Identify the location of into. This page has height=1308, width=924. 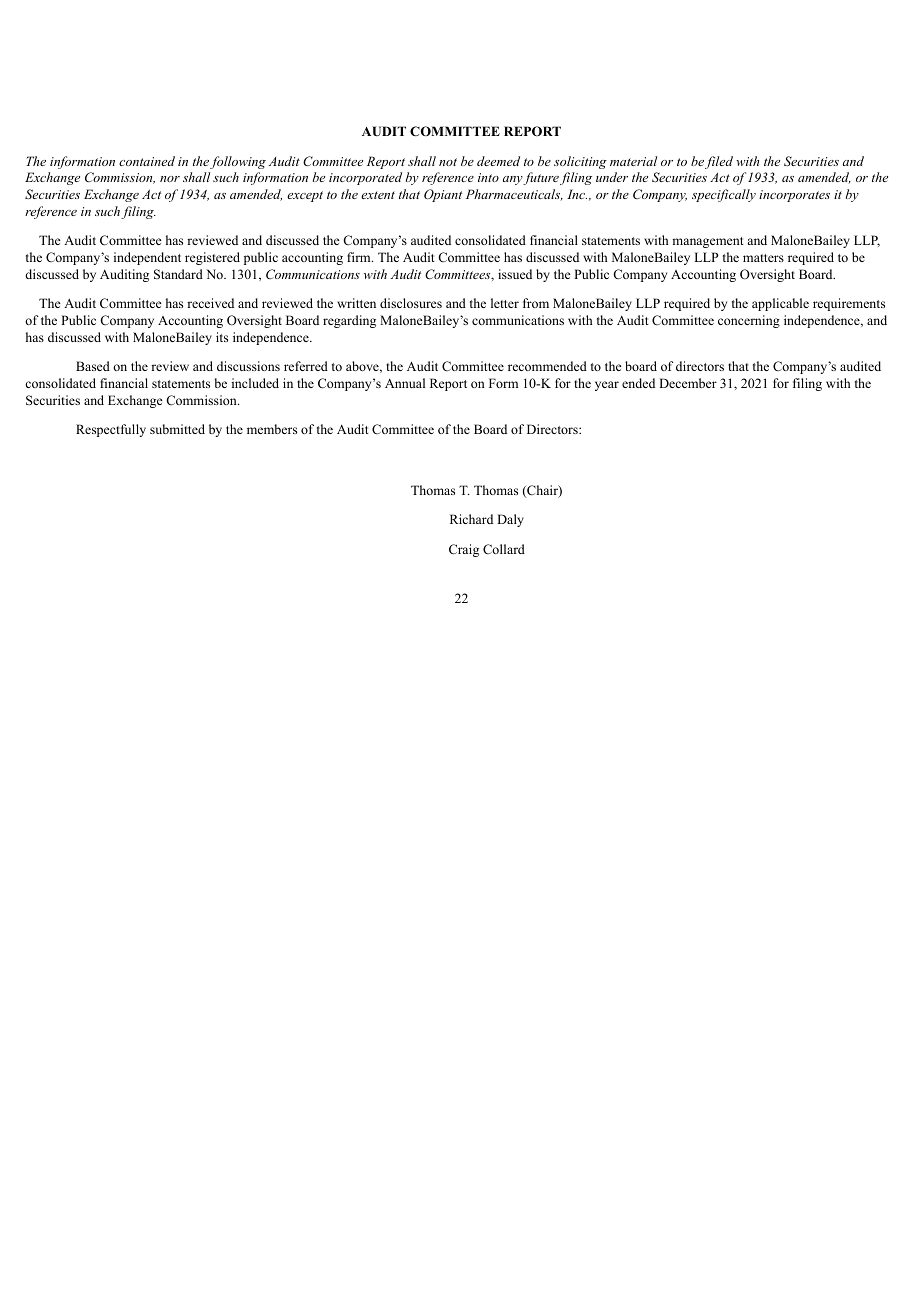
(488, 177).
